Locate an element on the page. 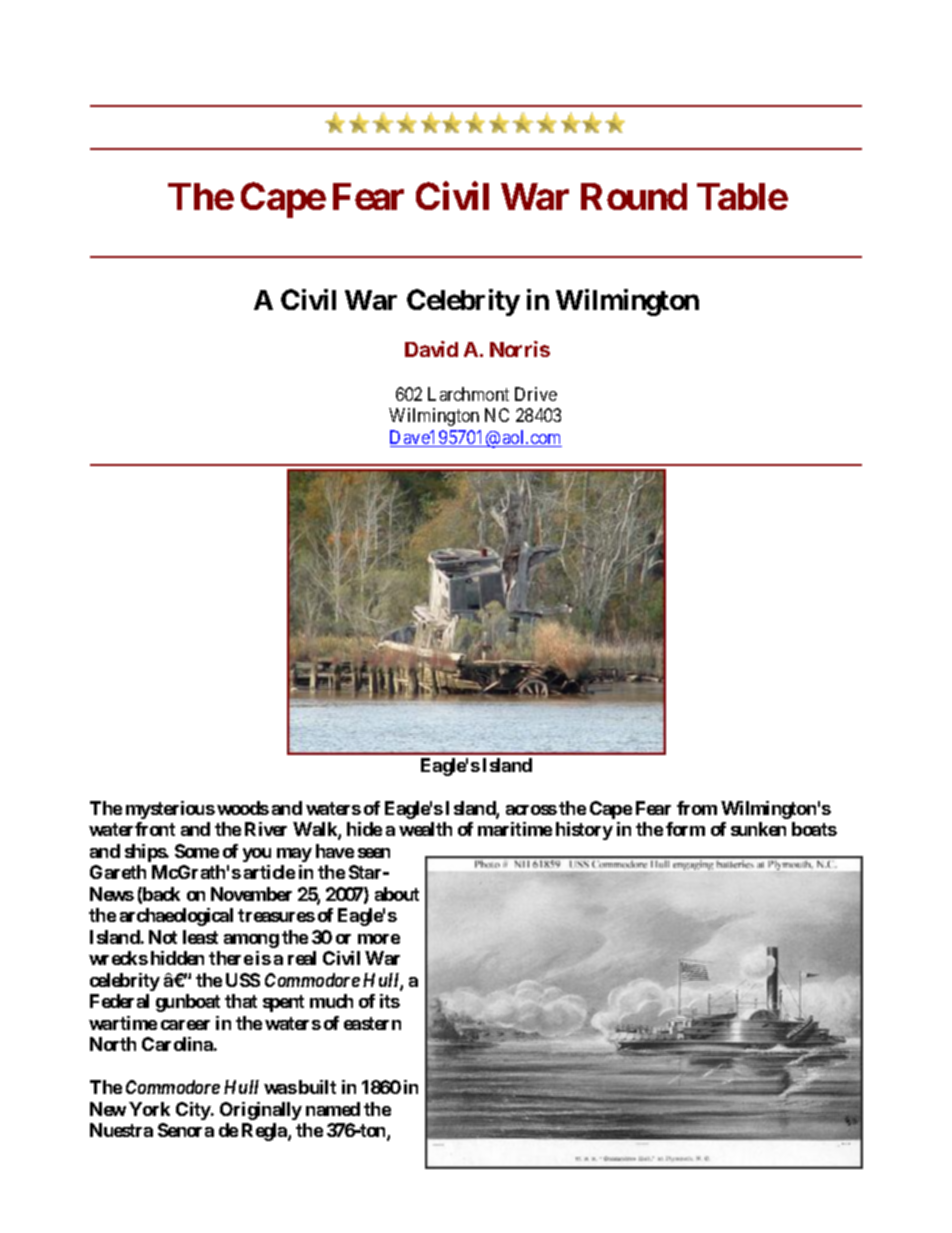 The width and height of the document is (952, 1233). Round is located at coordinates (634, 196).
